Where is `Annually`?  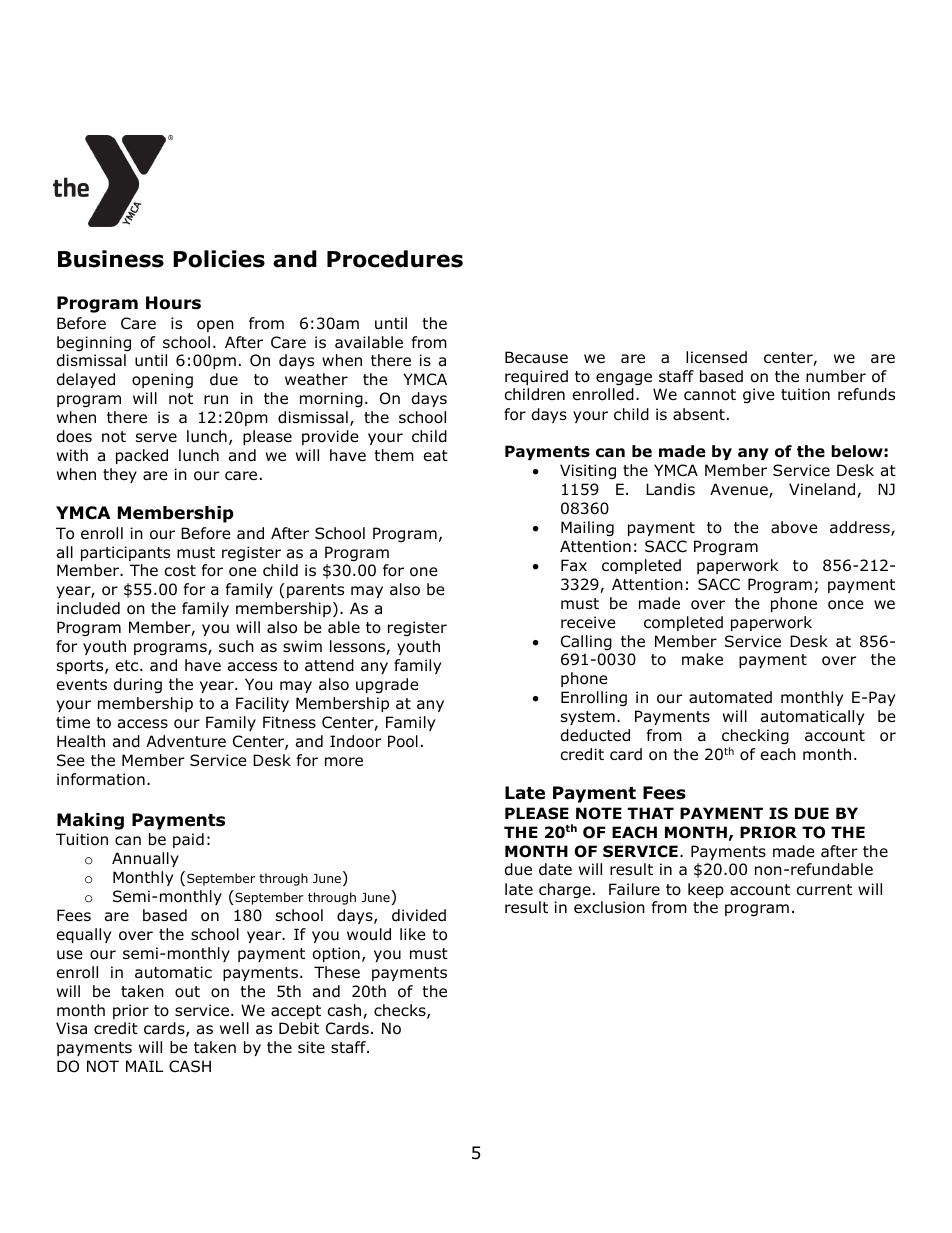 Annually is located at coordinates (145, 859).
